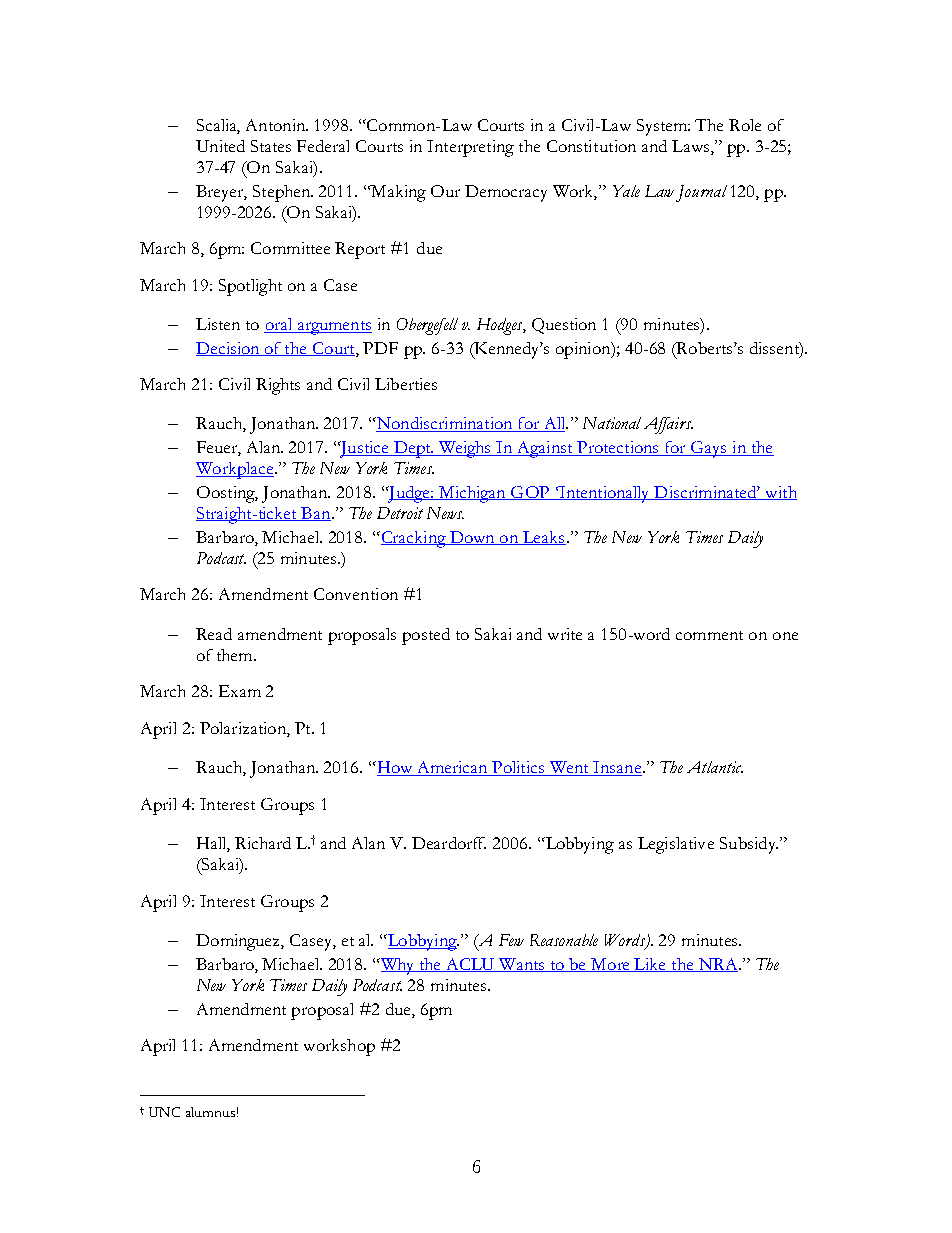 This document has width=952, height=1233. What do you see at coordinates (426, 636) in the document?
I see `posted` at bounding box center [426, 636].
